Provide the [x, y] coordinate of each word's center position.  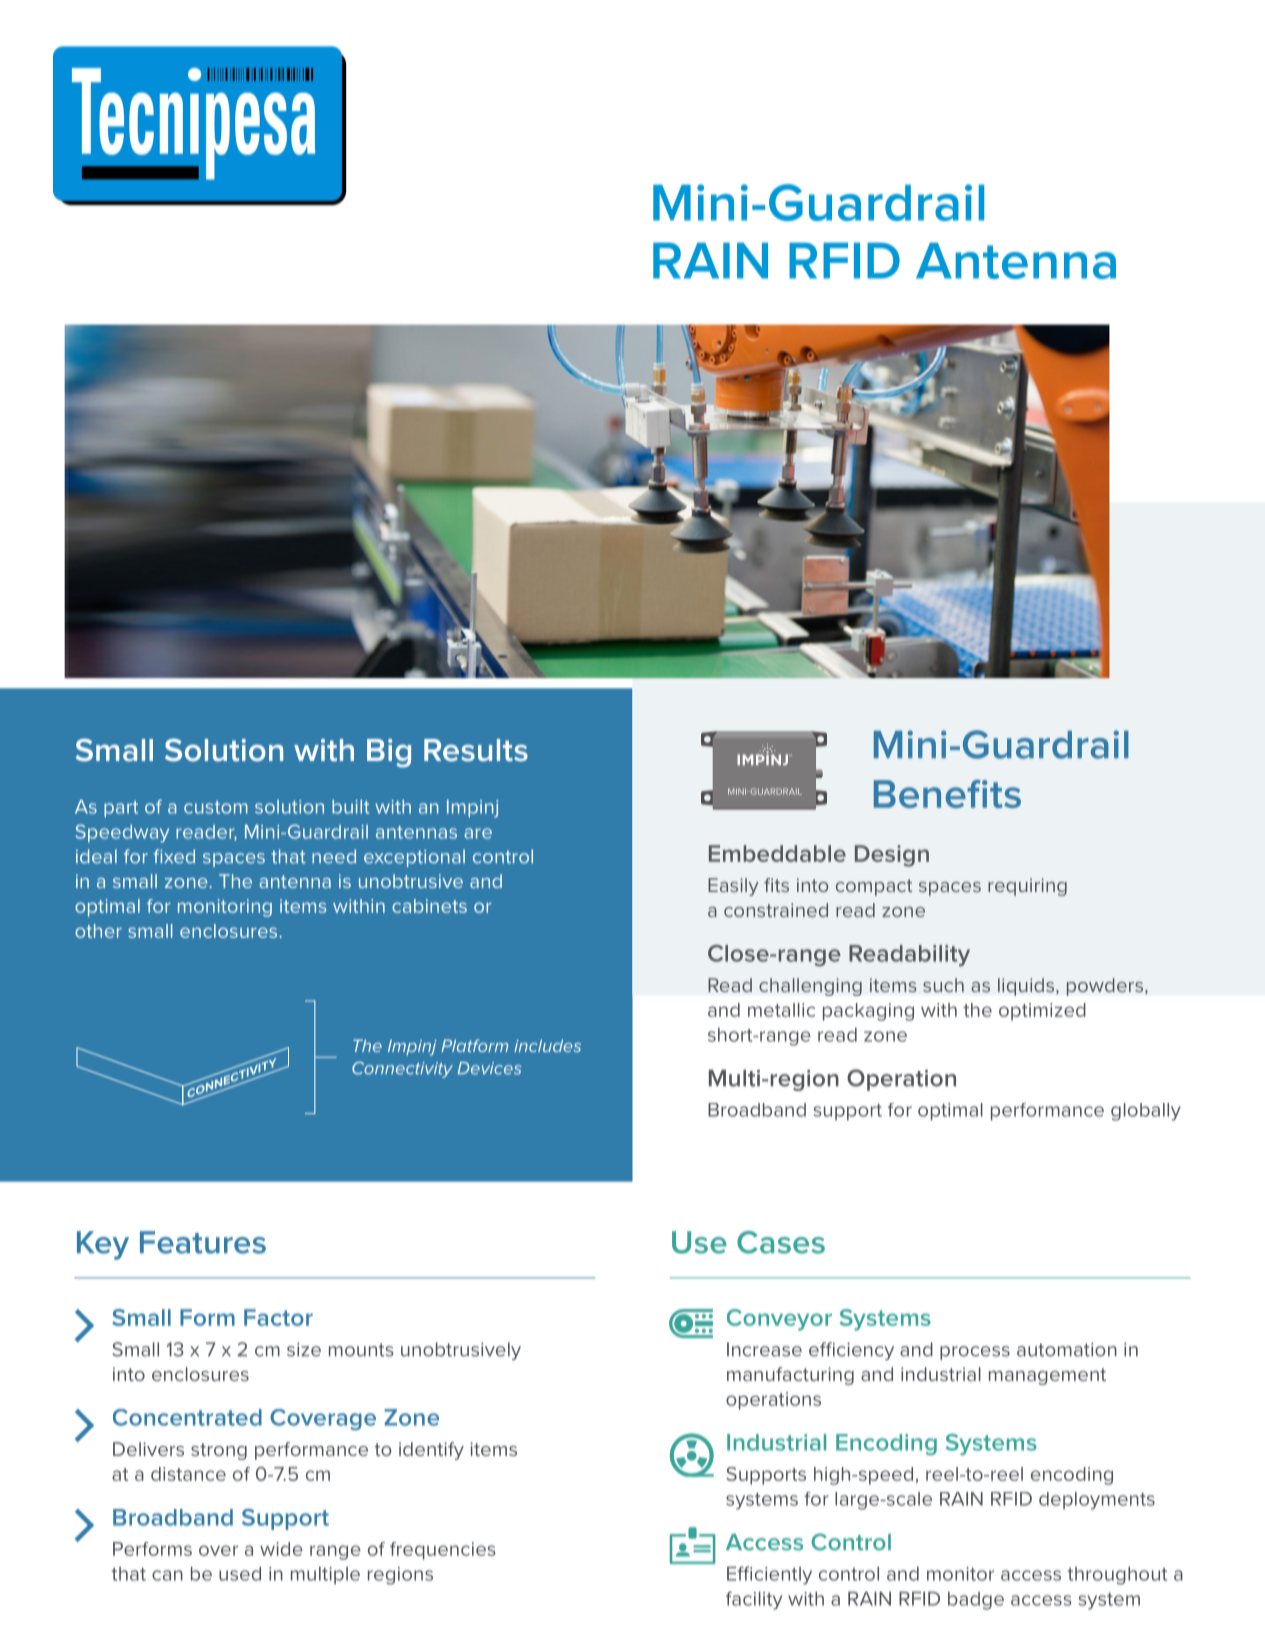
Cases [781, 1242]
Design [892, 856]
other [98, 931]
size [304, 1349]
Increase [764, 1349]
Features [203, 1242]
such [943, 985]
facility [754, 1600]
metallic [781, 1010]
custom [216, 807]
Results [476, 750]
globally [1146, 1112]
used [240, 1573]
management [1047, 1376]
